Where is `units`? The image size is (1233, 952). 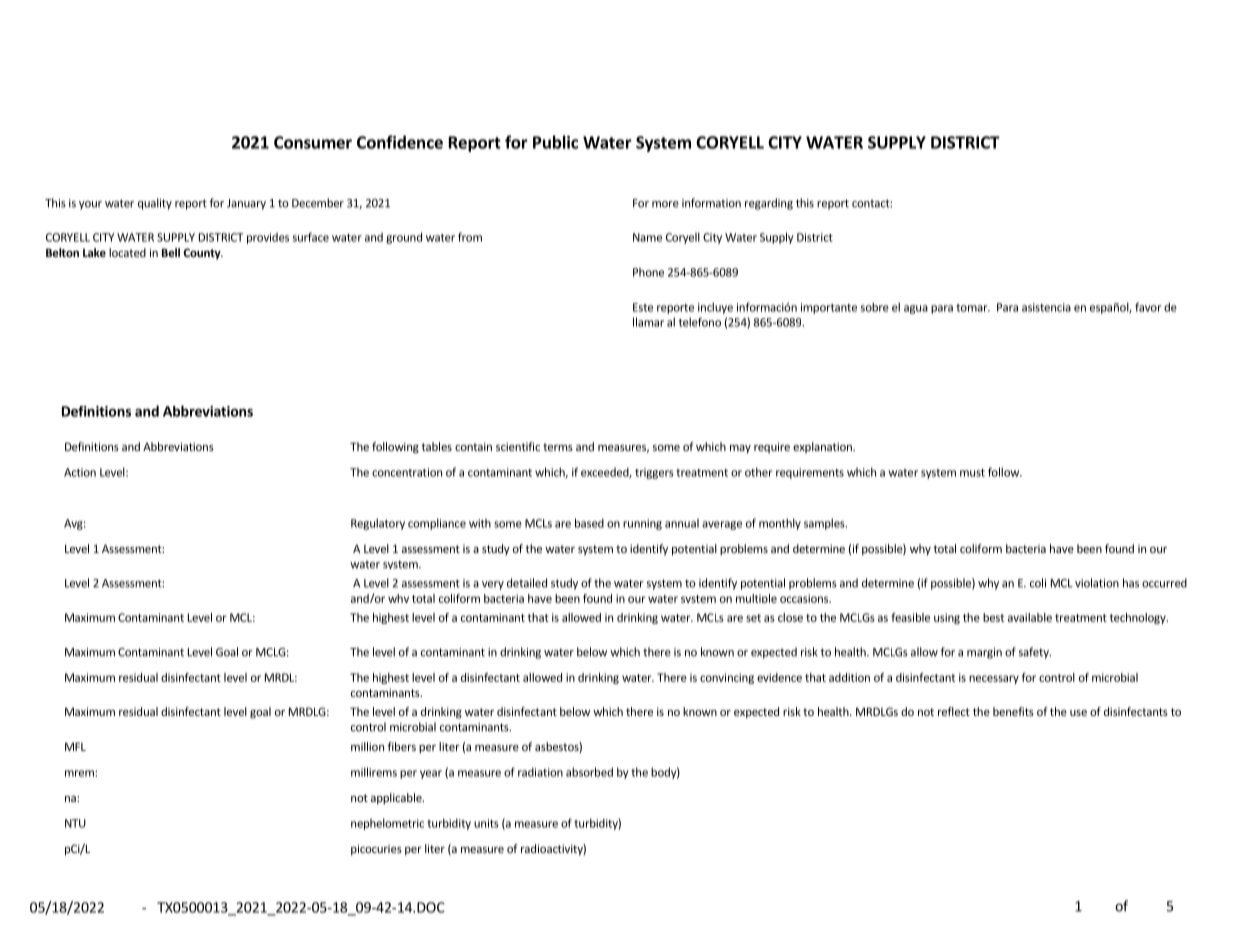
units is located at coordinates (486, 823).
